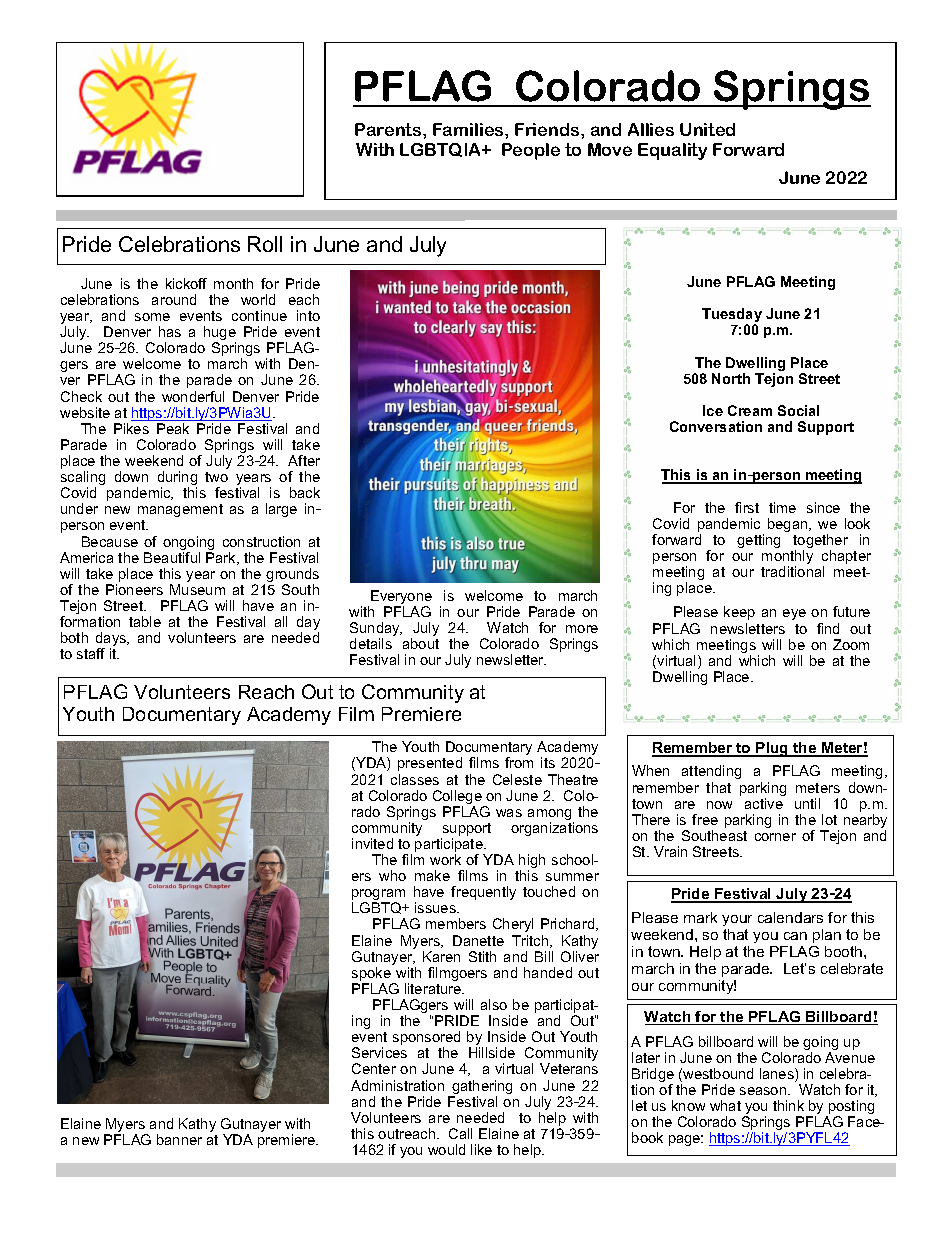 The height and width of the screenshot is (1233, 952). Describe the element at coordinates (795, 936) in the screenshot. I see `can` at that location.
